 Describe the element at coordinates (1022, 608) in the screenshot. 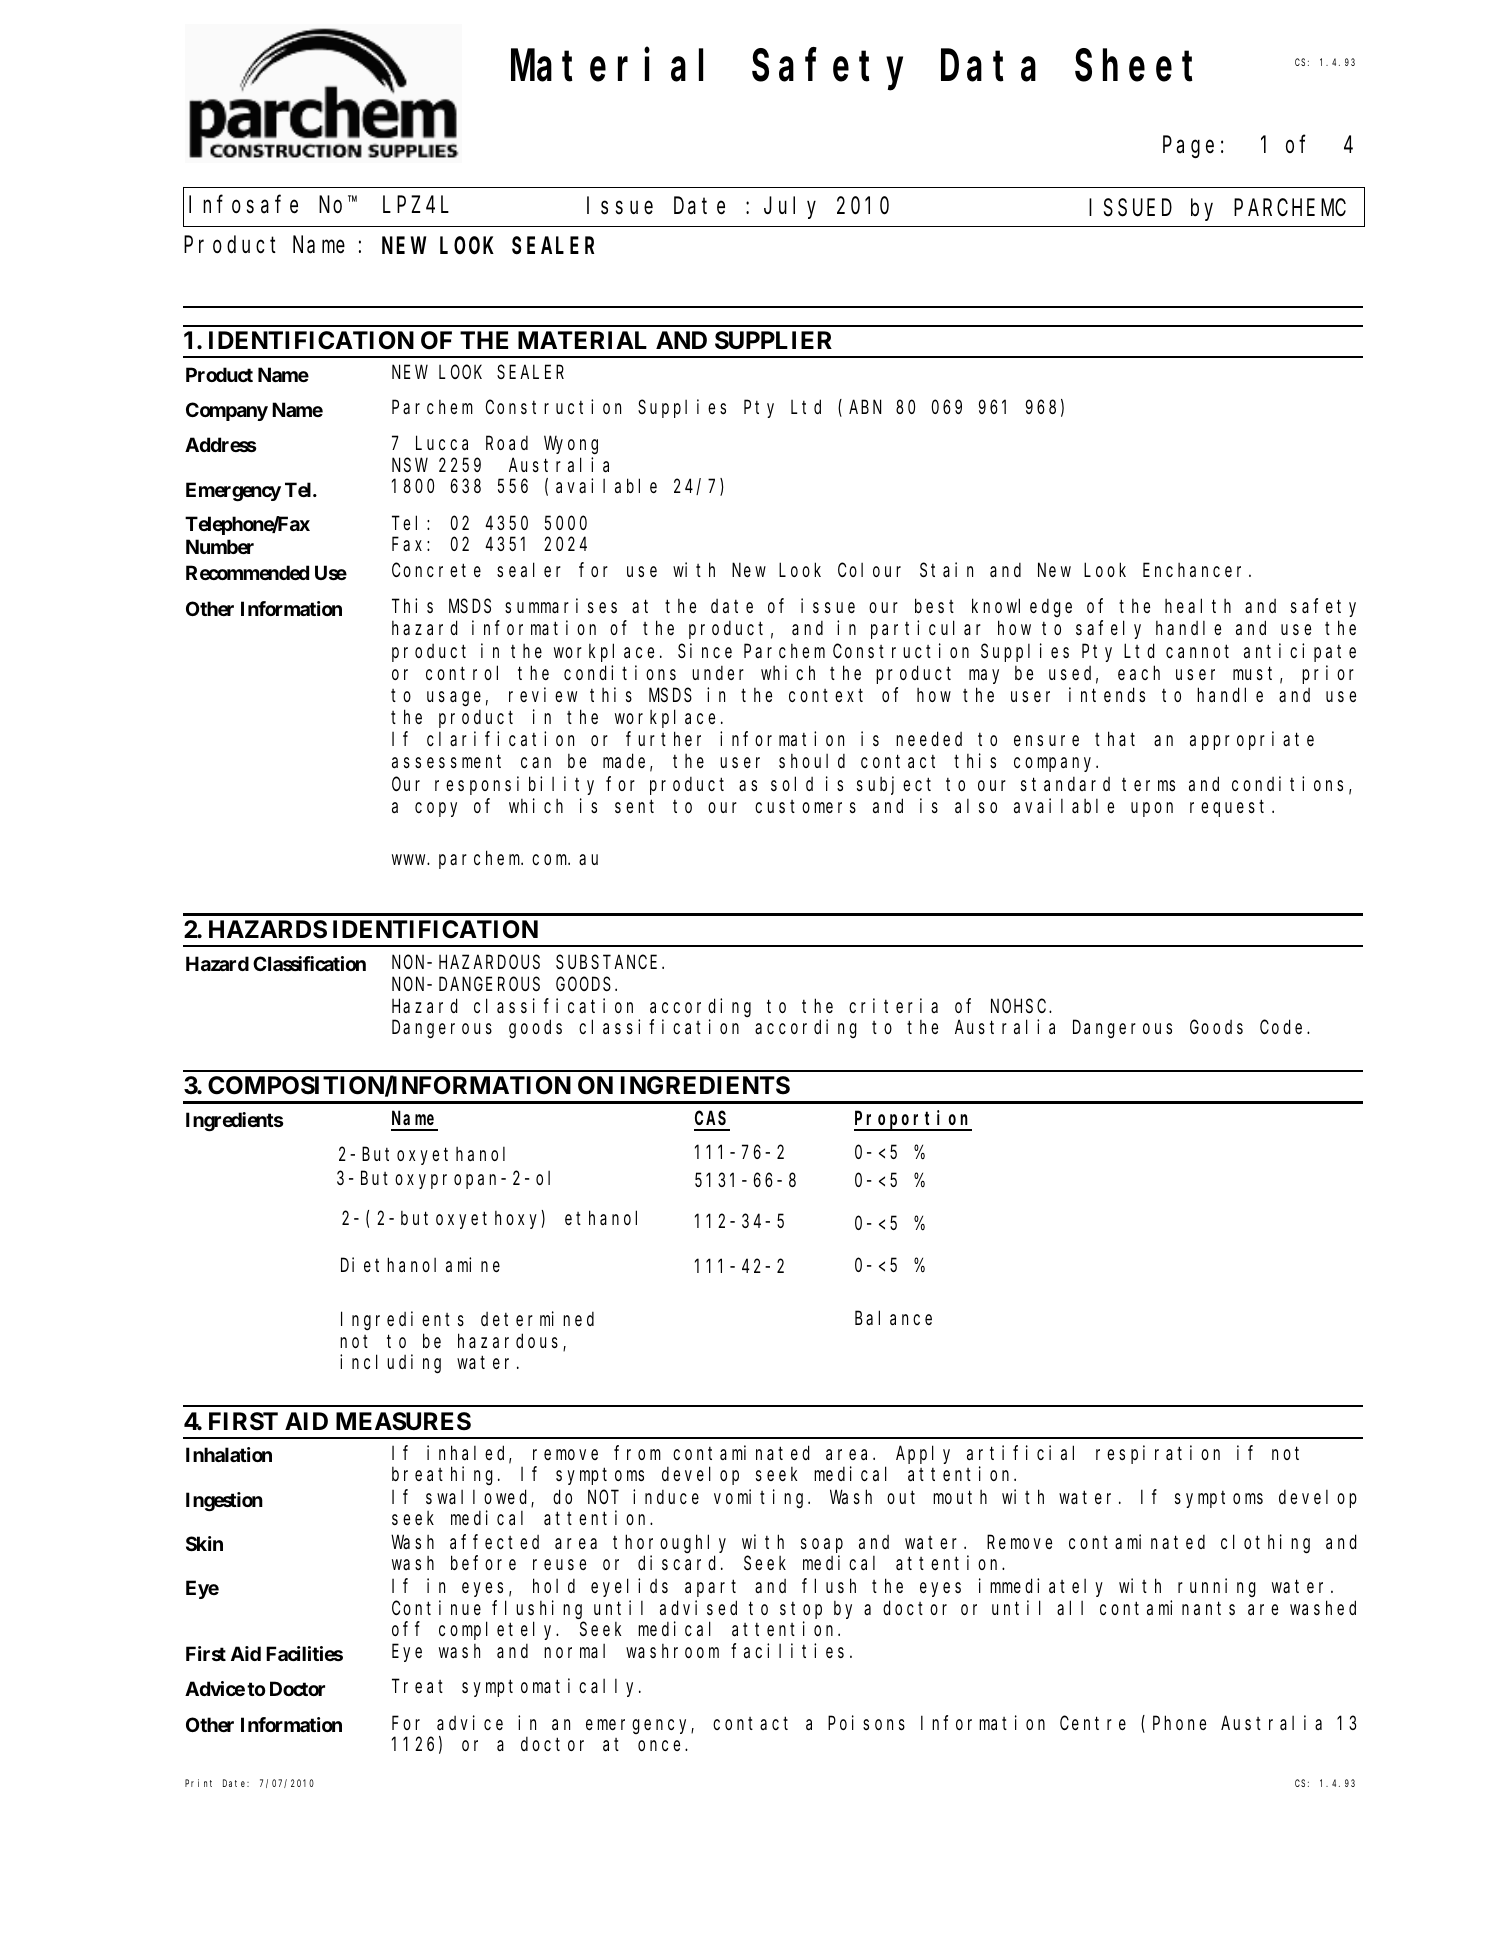

I see `knowledge` at that location.
